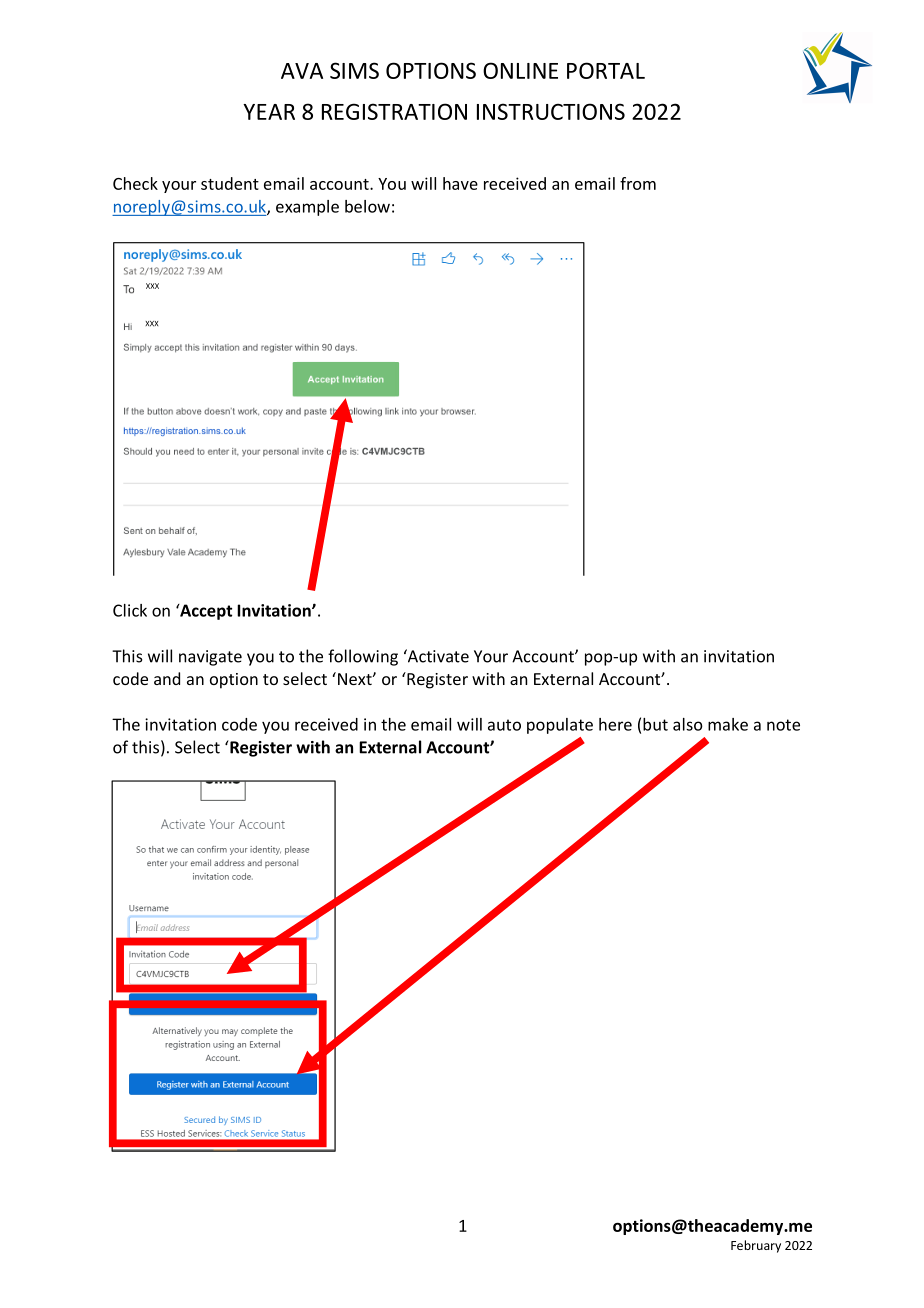 The width and height of the page is (924, 1308). Describe the element at coordinates (688, 724) in the page. I see `also` at that location.
